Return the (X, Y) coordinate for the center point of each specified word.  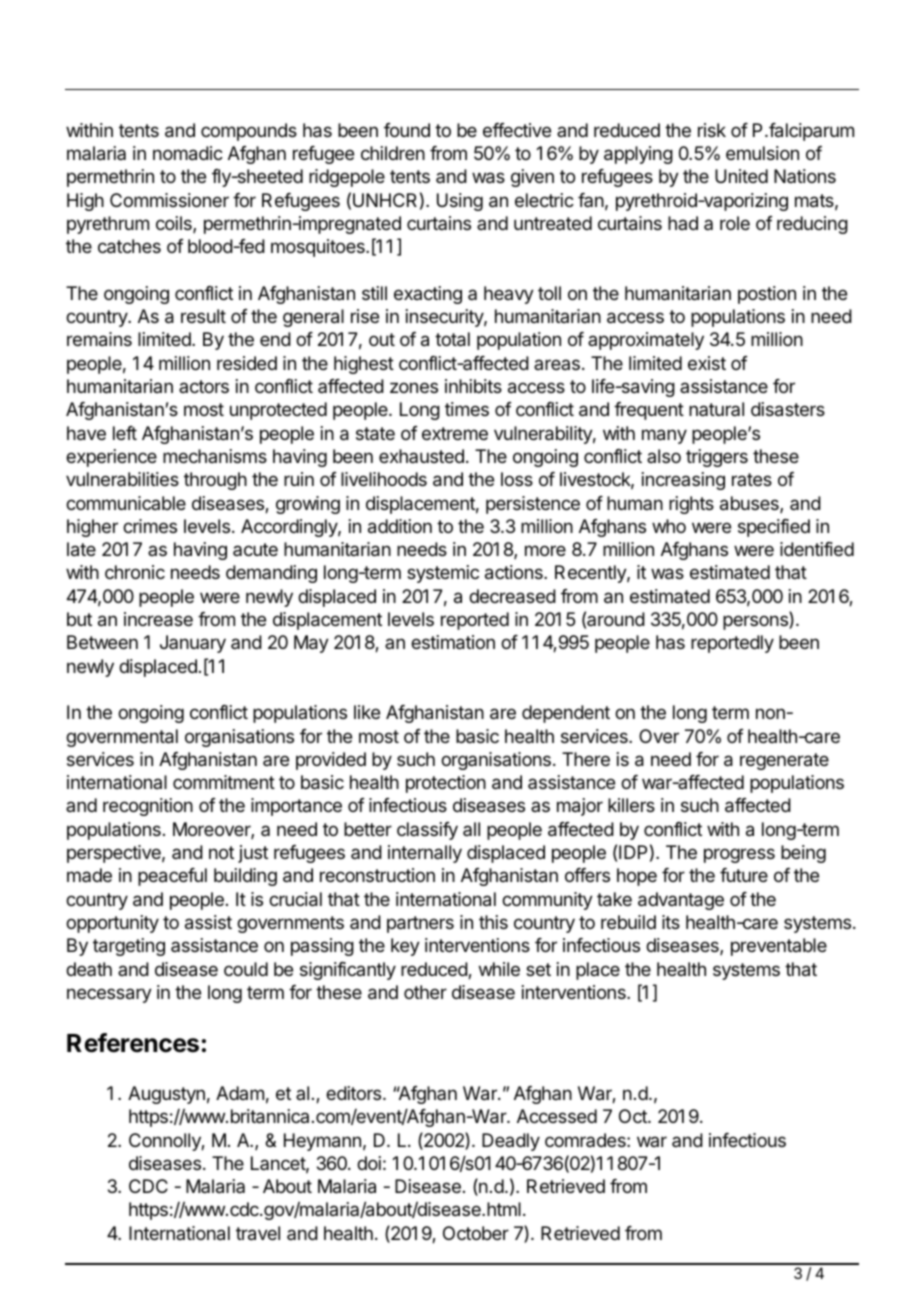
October (476, 1233)
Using (460, 202)
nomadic (188, 153)
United (741, 176)
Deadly (511, 1142)
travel (258, 1233)
